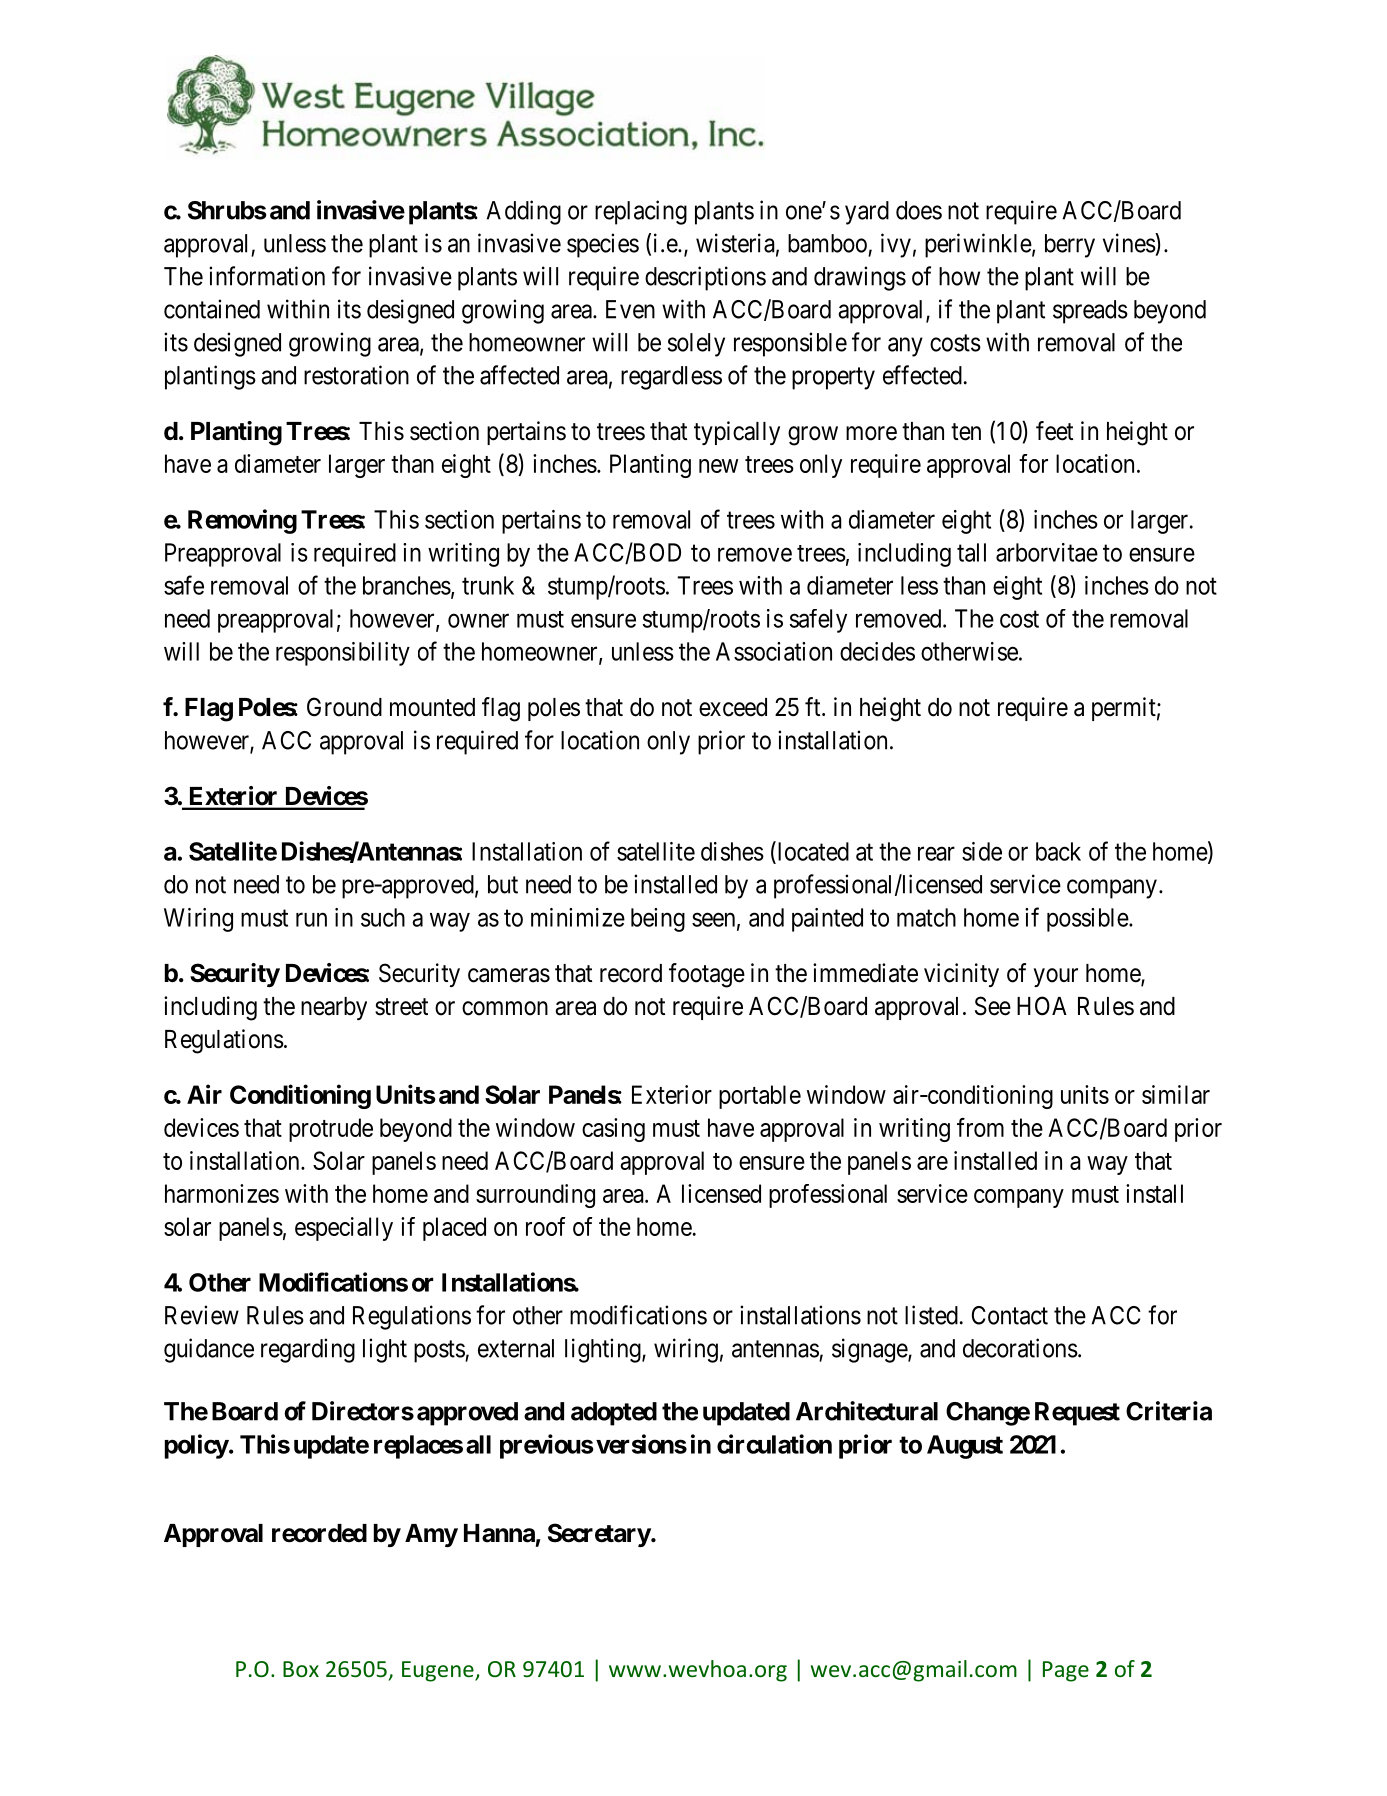  I want to click on such, so click(383, 917).
